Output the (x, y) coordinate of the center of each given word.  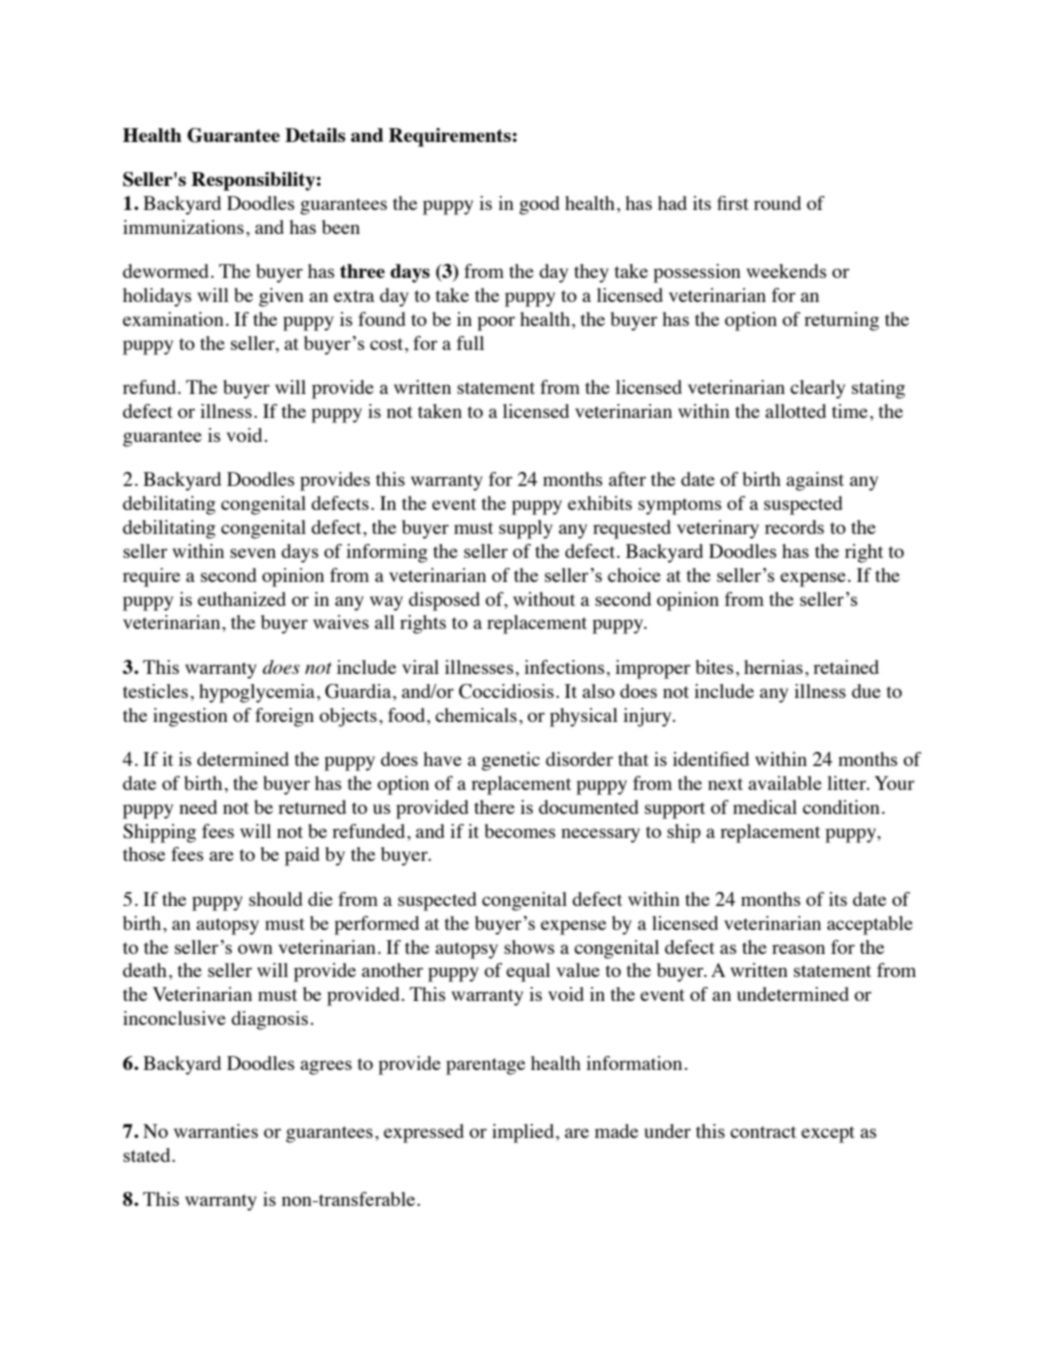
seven (253, 553)
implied (524, 1133)
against (815, 481)
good (539, 205)
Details (315, 135)
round (777, 203)
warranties (216, 1131)
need (198, 807)
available (785, 783)
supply (526, 529)
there (494, 807)
